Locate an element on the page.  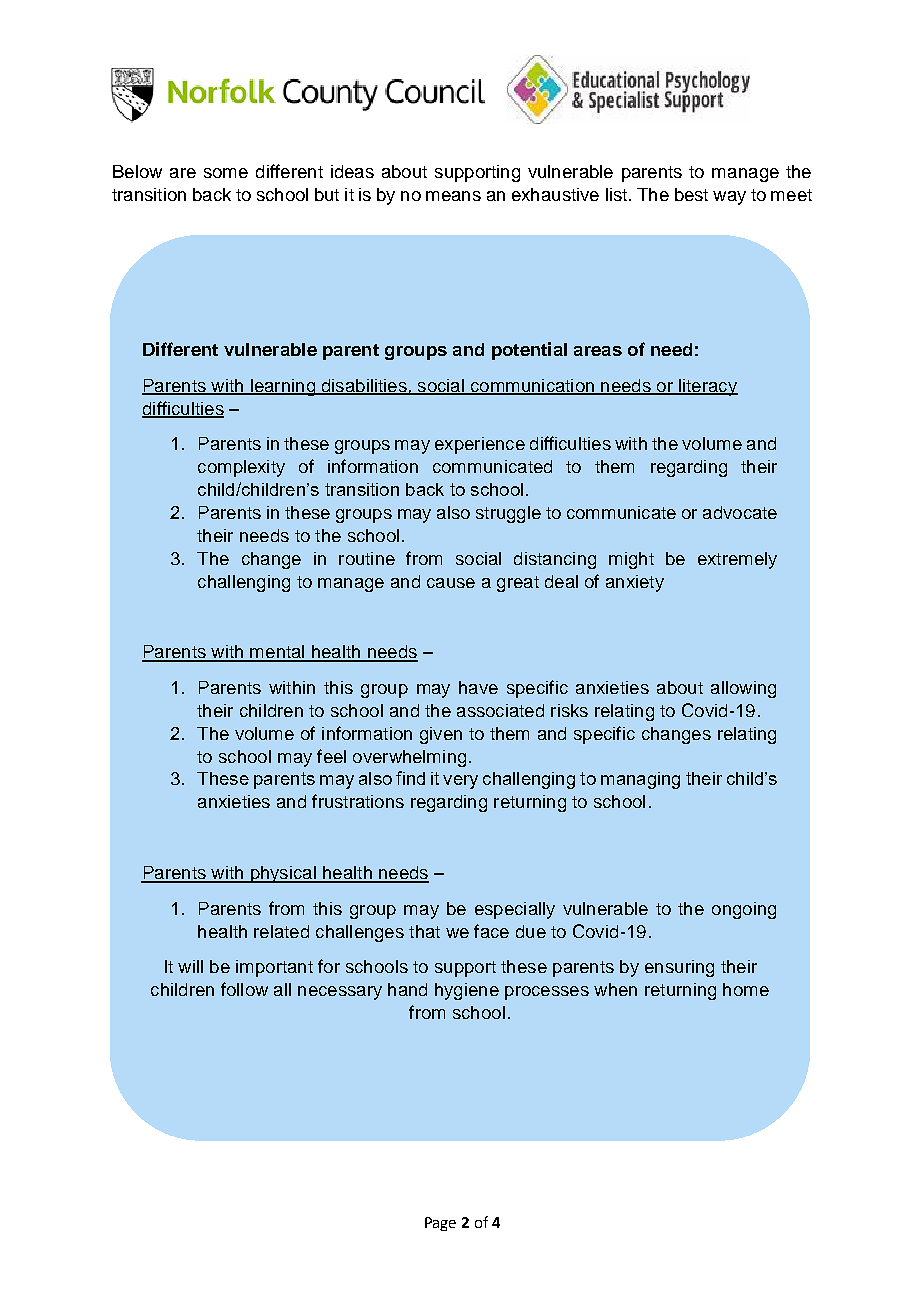
Page is located at coordinates (440, 1224).
